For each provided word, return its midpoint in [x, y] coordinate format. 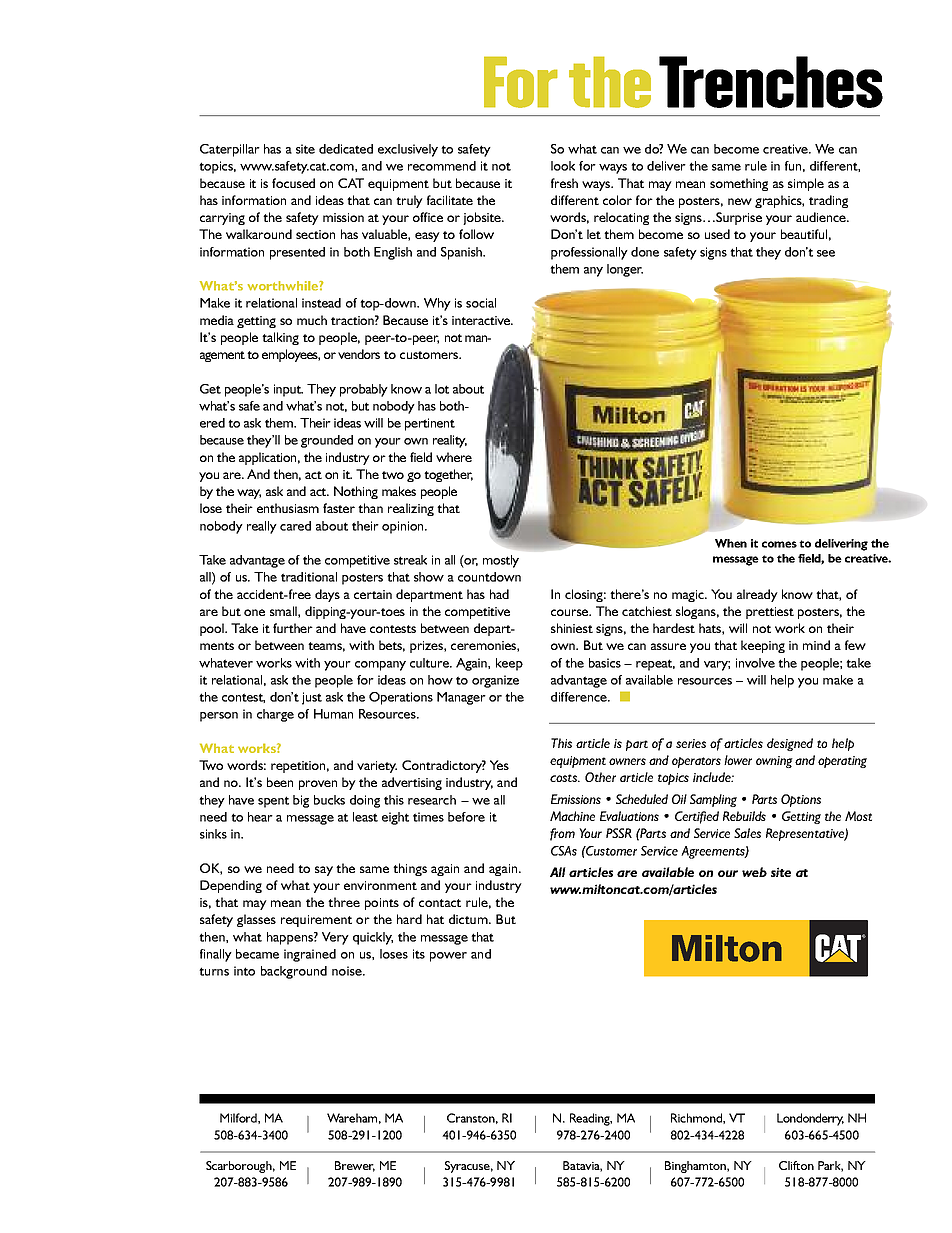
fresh [564, 183]
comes [779, 544]
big [301, 801]
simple [806, 184]
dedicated [346, 149]
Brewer [355, 1166]
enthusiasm [288, 508]
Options [801, 800]
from [562, 834]
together [448, 475]
